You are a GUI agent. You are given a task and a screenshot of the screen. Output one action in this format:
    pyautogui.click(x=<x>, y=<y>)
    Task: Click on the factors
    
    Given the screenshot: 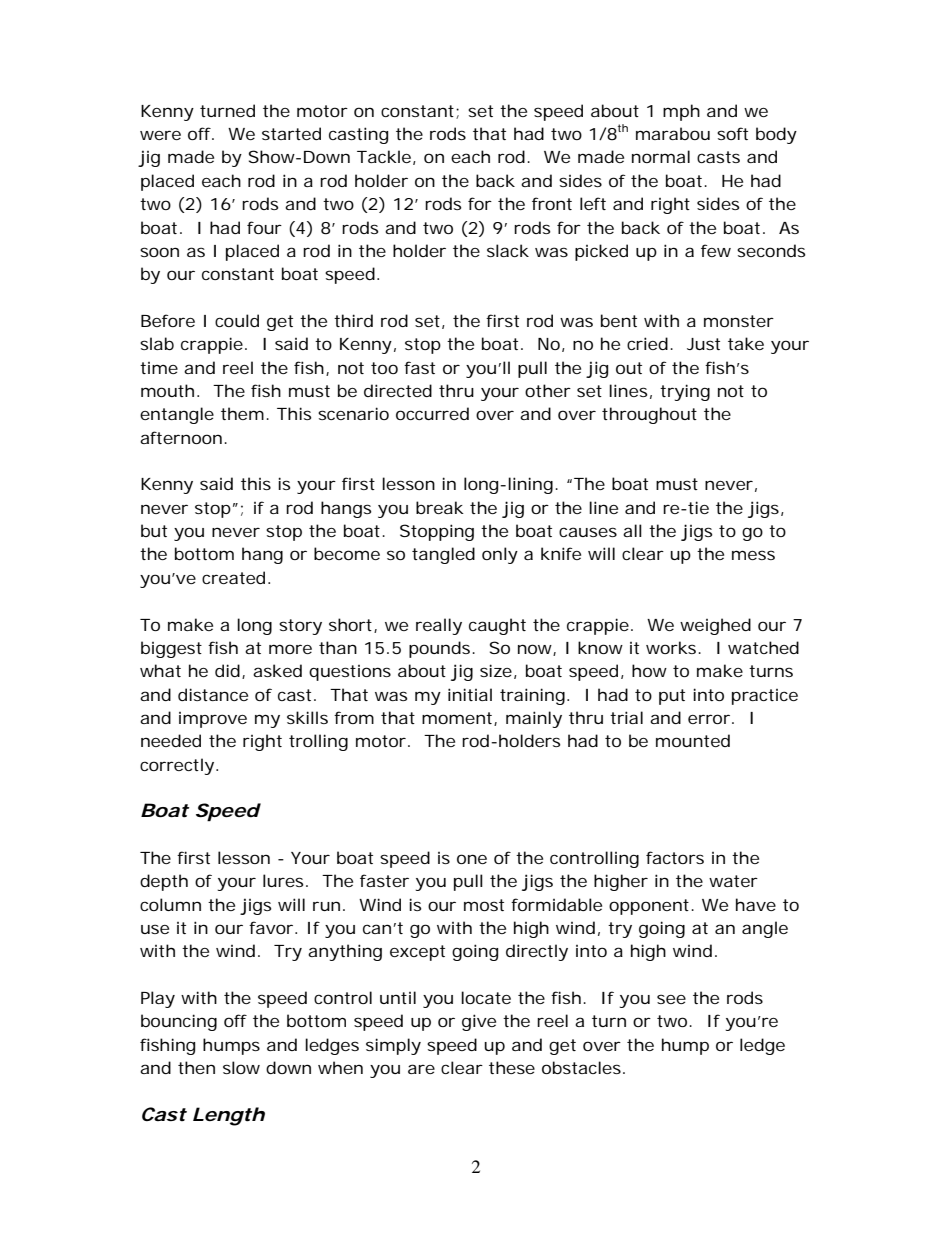 What is the action you would take?
    pyautogui.click(x=675, y=857)
